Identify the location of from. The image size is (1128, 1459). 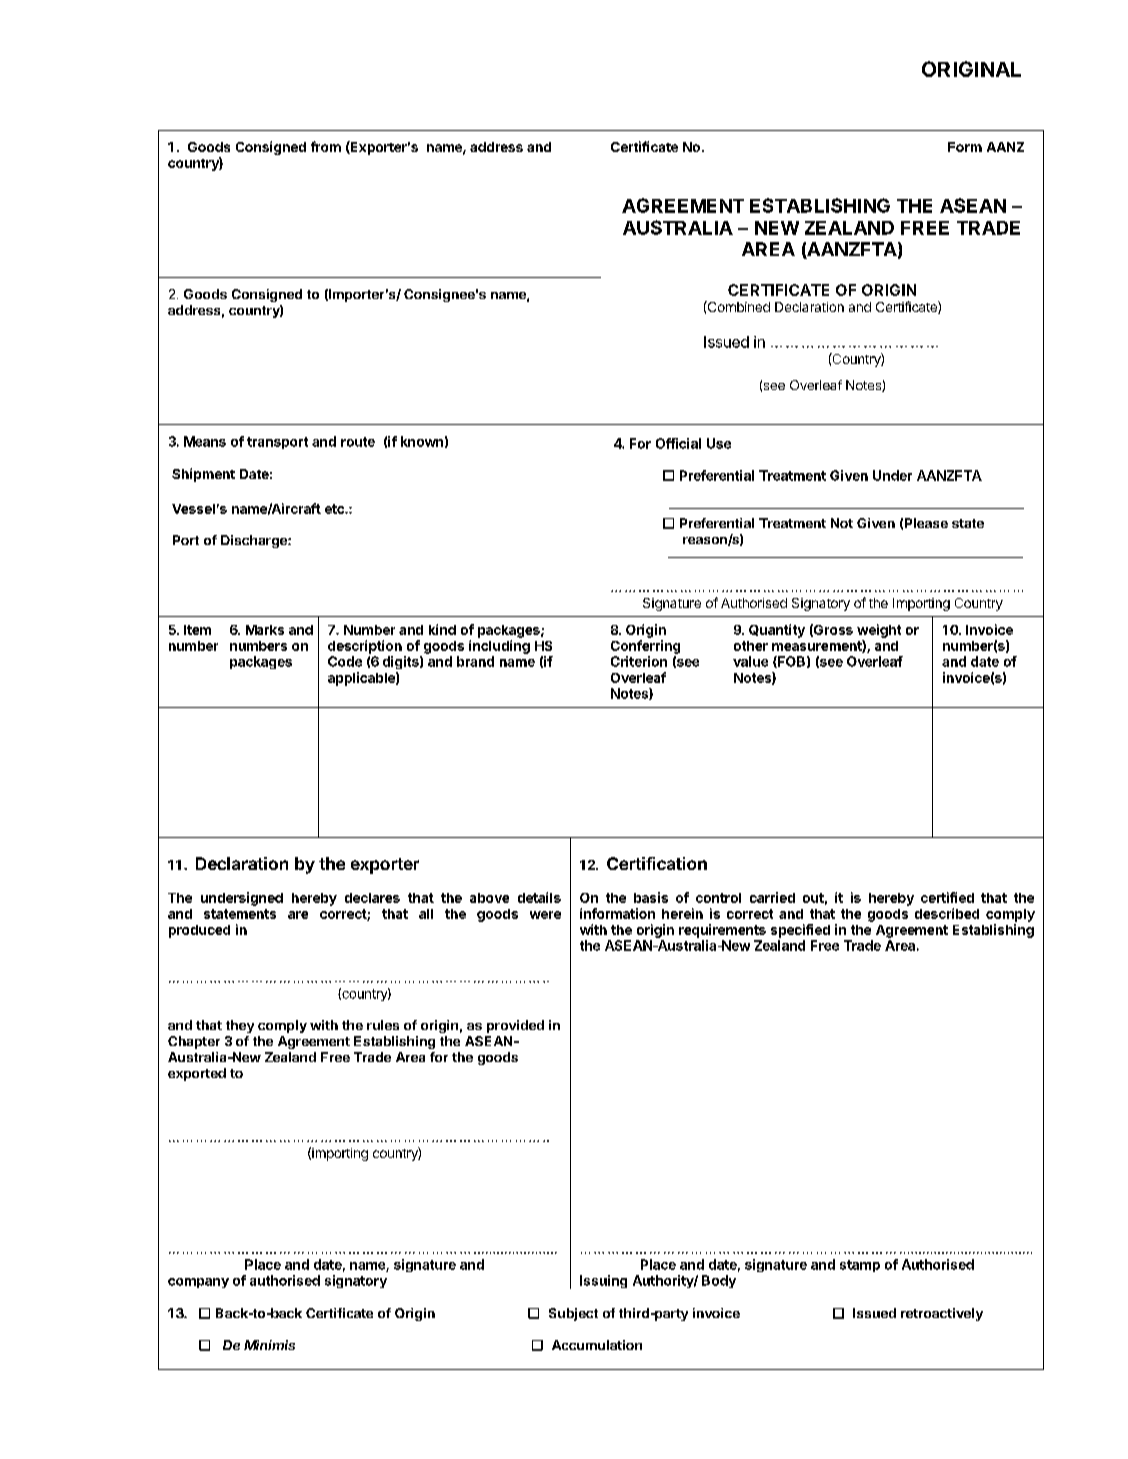
(326, 146).
